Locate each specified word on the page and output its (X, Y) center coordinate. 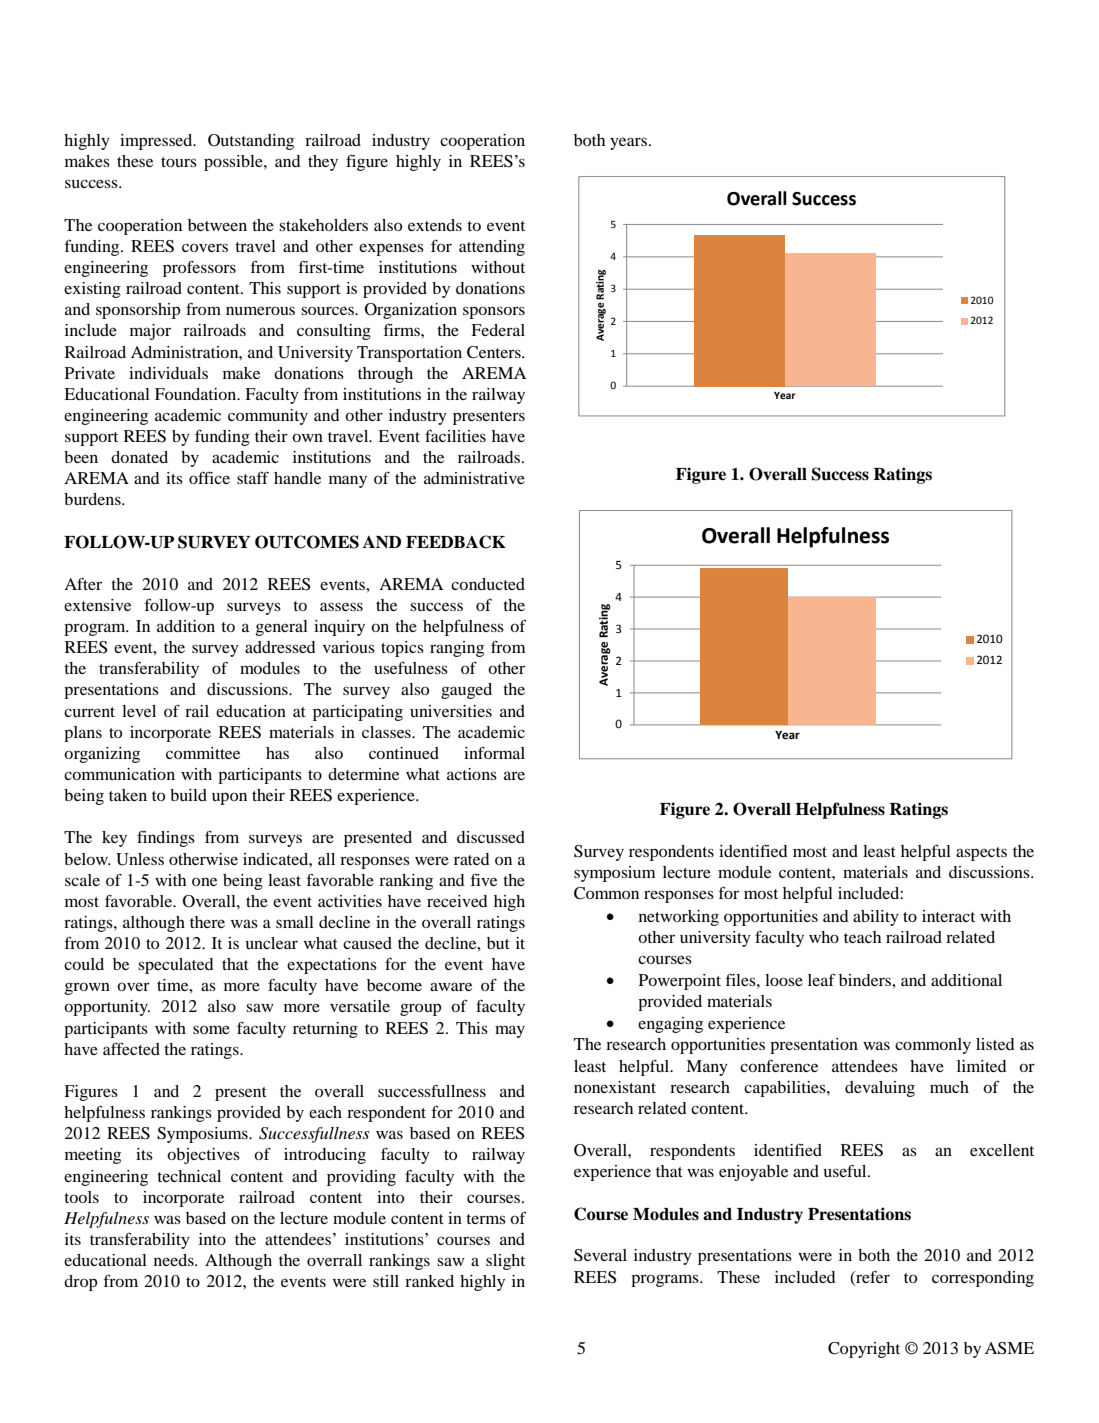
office (209, 478)
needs (175, 1260)
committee (203, 753)
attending (492, 248)
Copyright (864, 1350)
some (211, 1030)
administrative (474, 478)
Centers (495, 352)
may (510, 1031)
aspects (981, 854)
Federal (498, 330)
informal (494, 753)
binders (866, 980)
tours (179, 162)
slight (505, 1262)
